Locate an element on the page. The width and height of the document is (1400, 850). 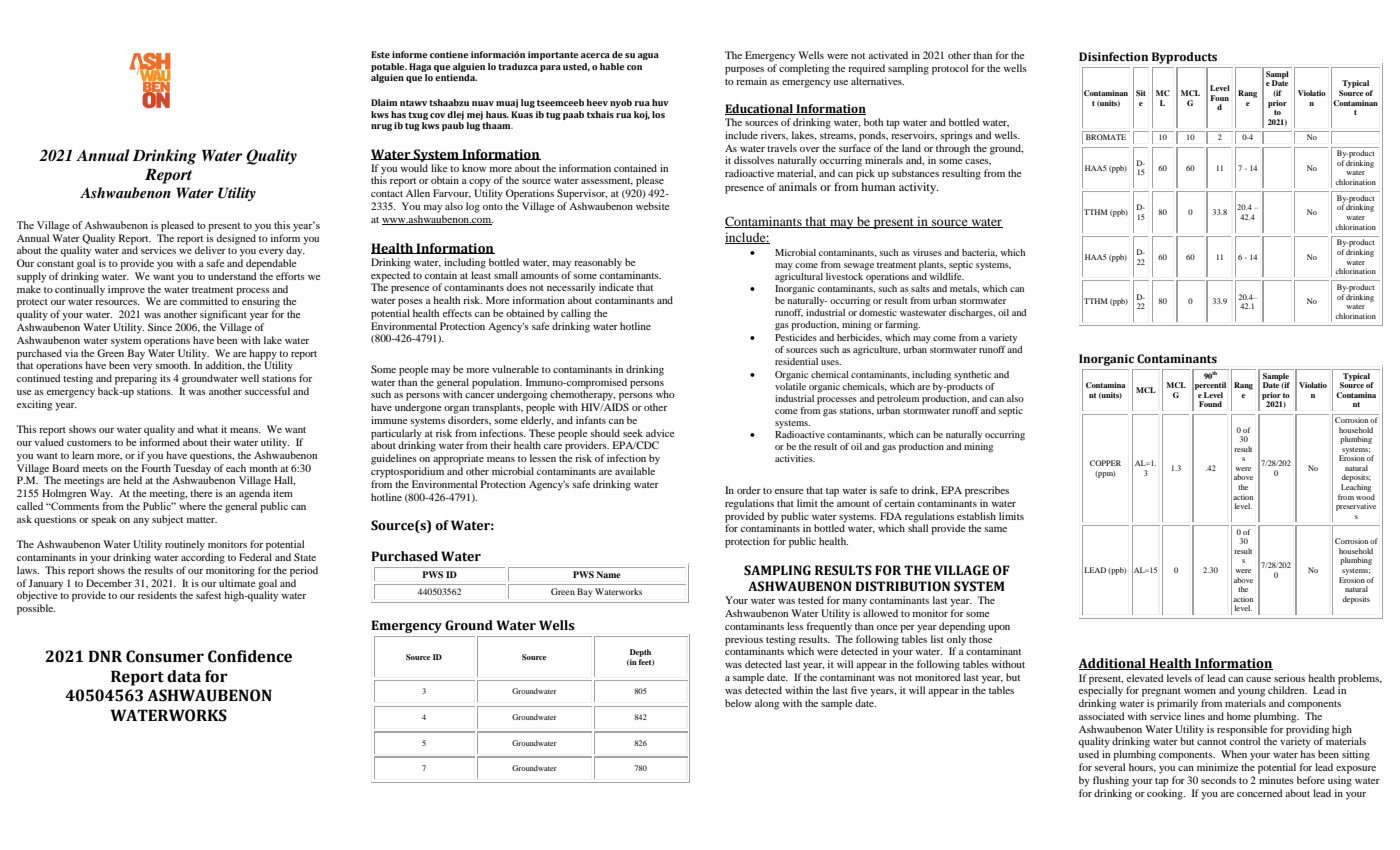
what is located at coordinates (207, 429).
